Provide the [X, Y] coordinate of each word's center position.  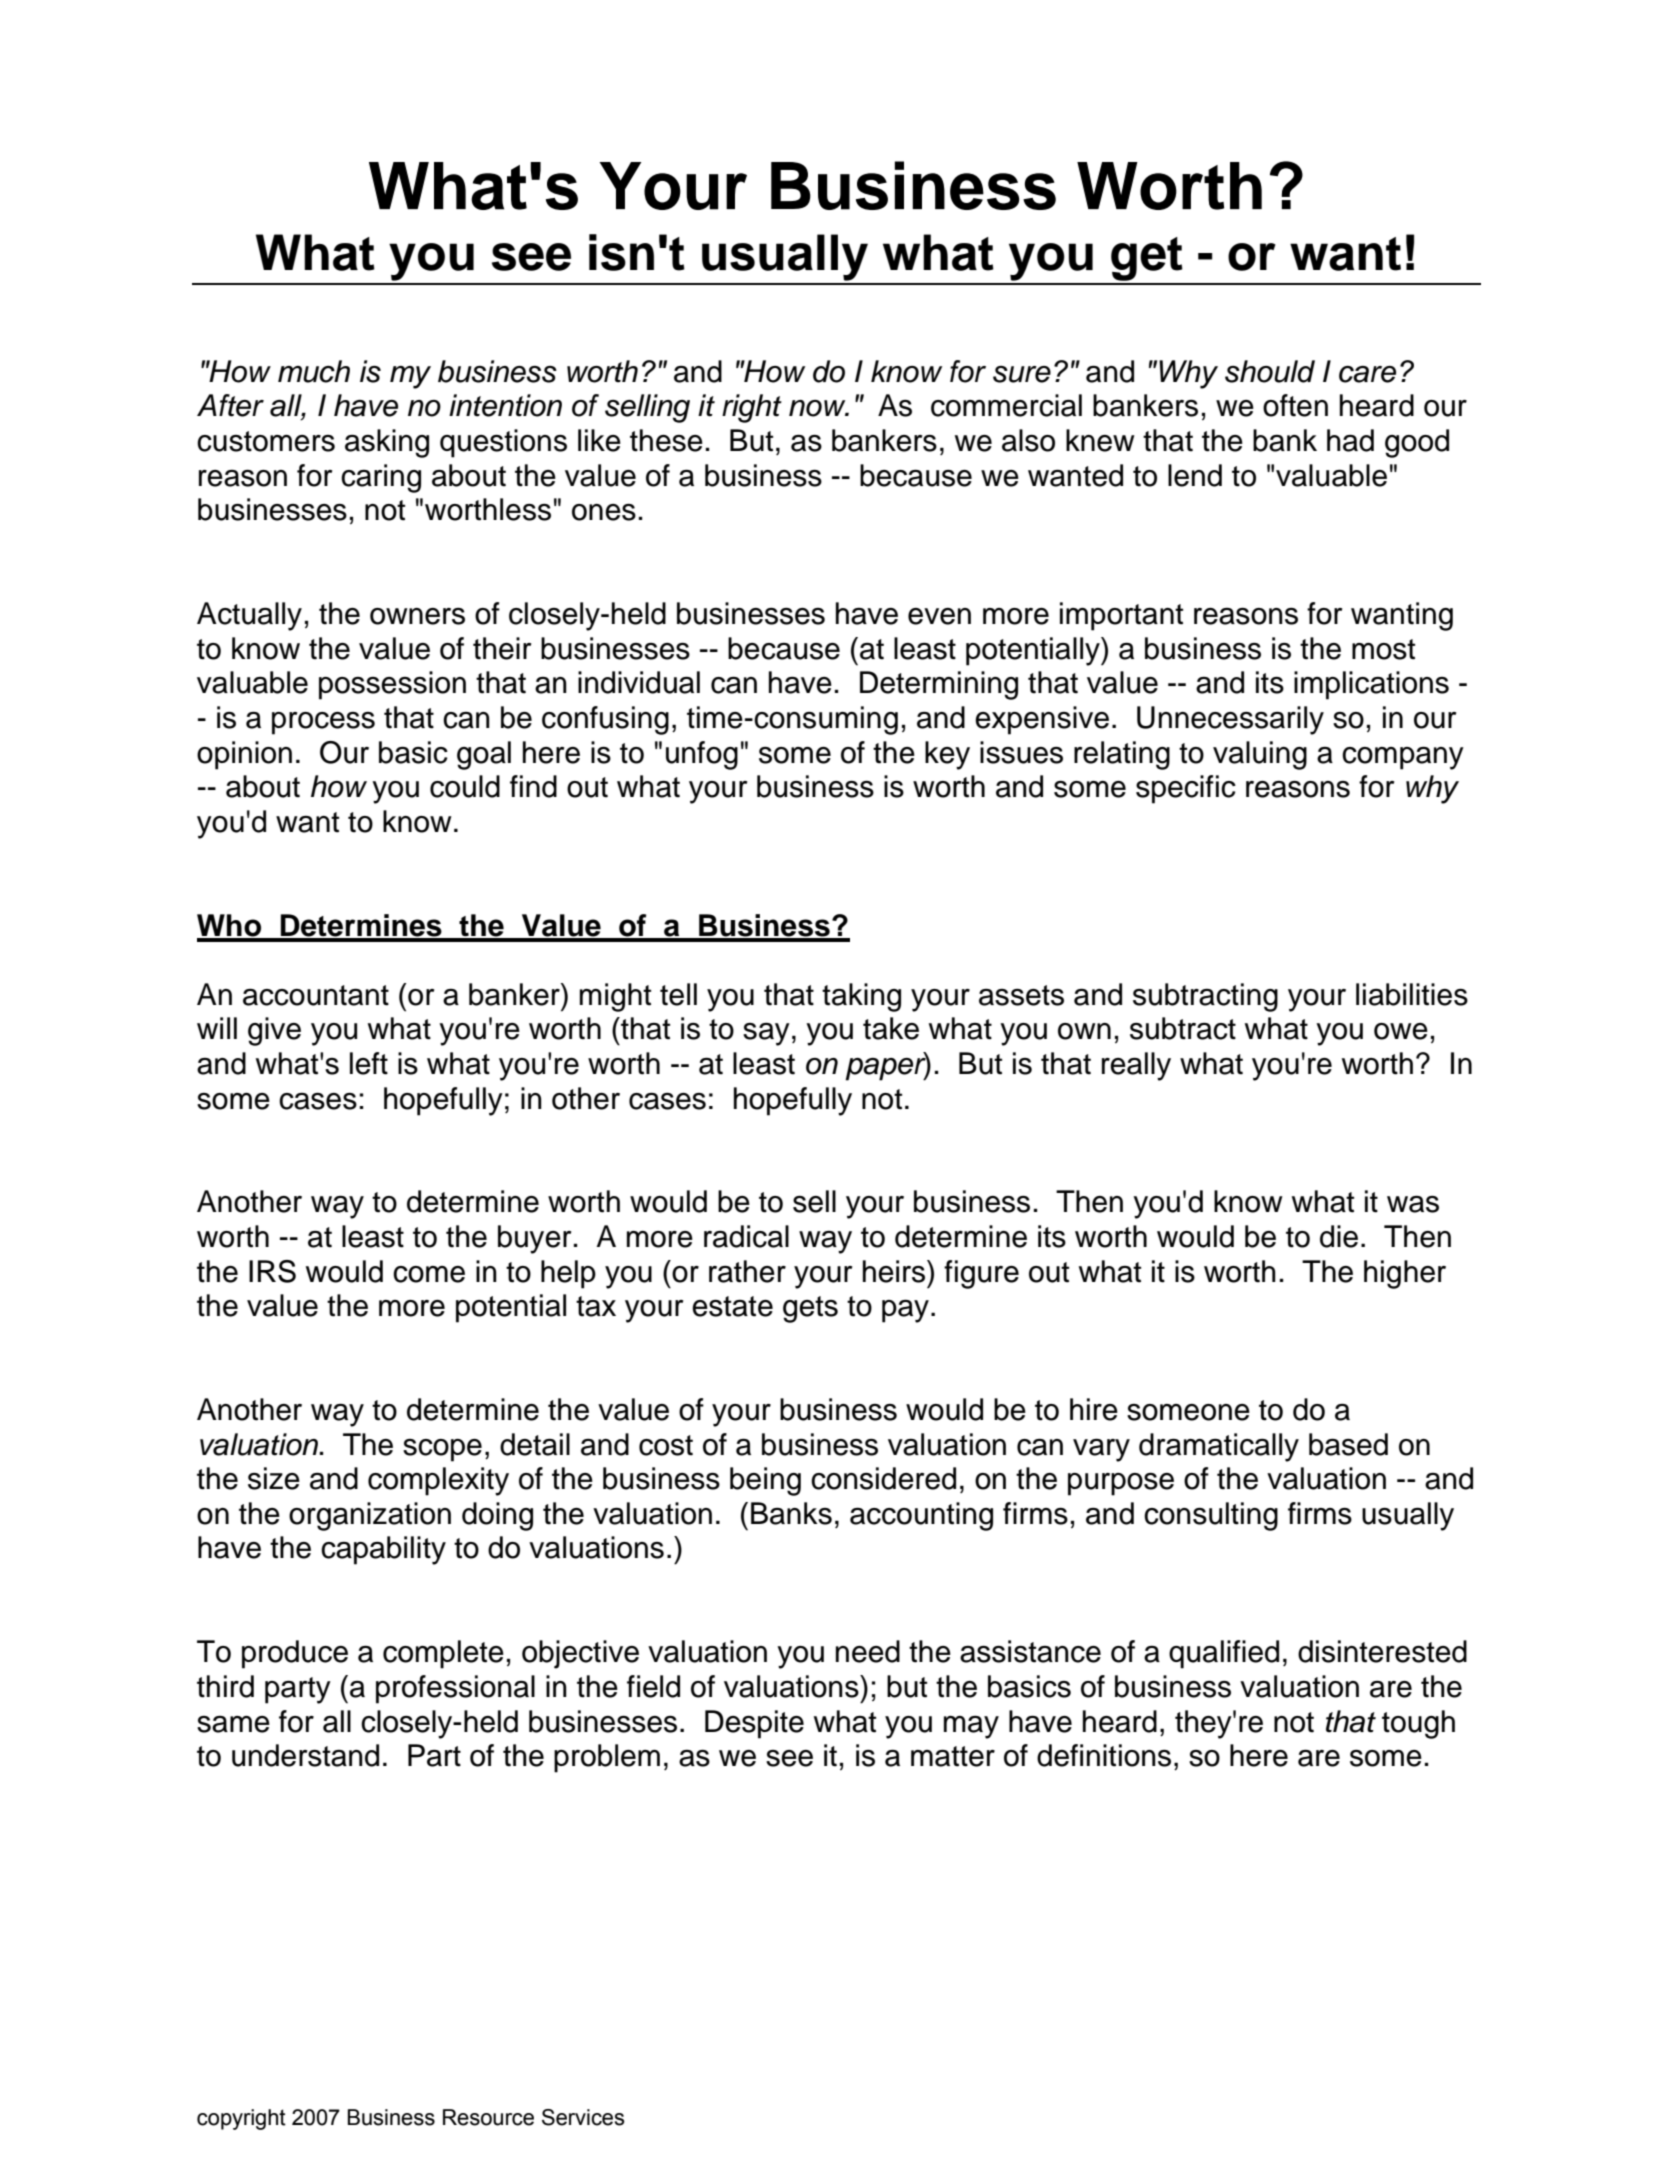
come [429, 1274]
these [666, 440]
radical [746, 1236]
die [1339, 1236]
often [1295, 405]
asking [387, 443]
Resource [488, 2117]
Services [583, 2117]
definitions [1104, 1755]
